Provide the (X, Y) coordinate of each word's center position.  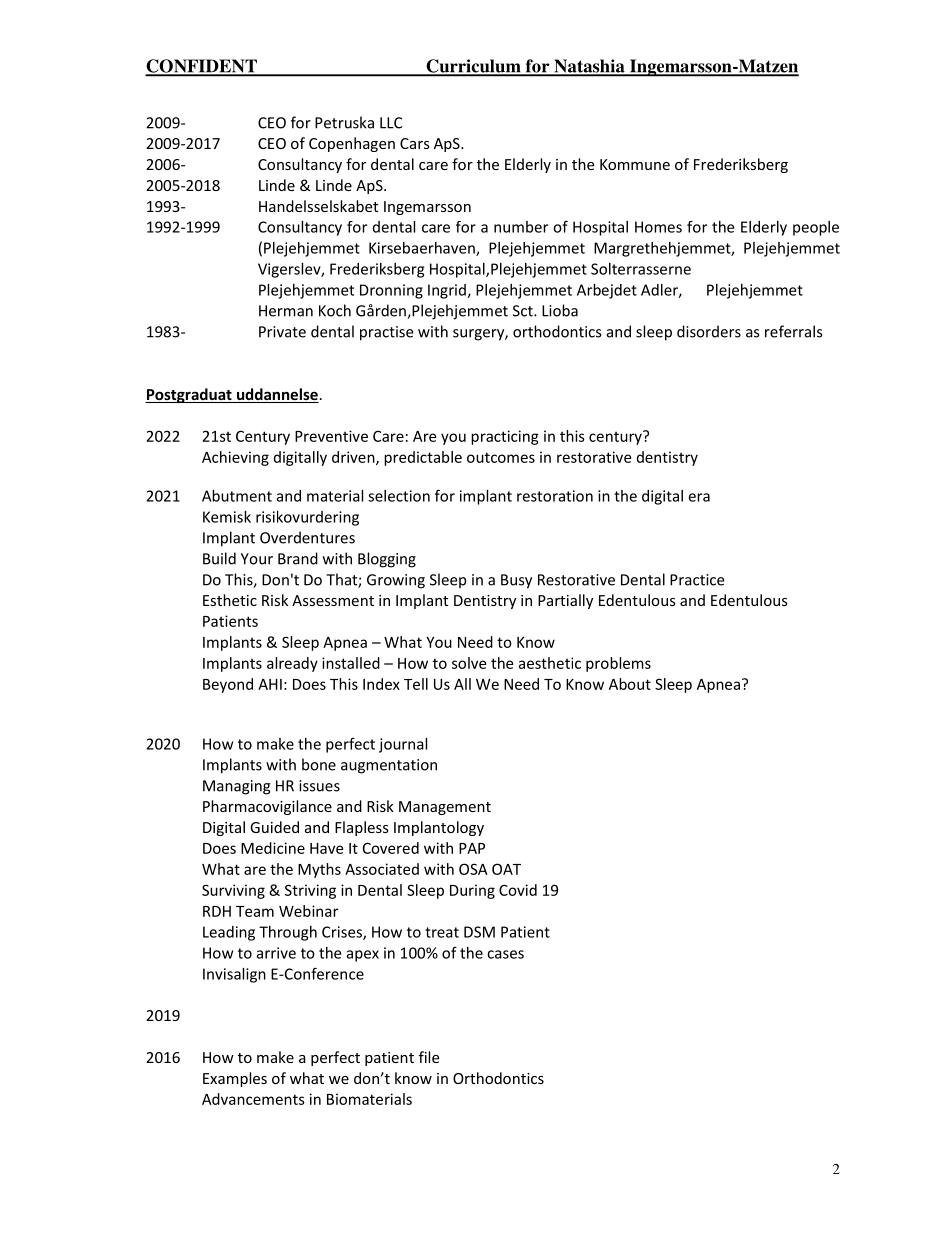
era (699, 497)
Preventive (331, 436)
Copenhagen (352, 144)
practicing (505, 437)
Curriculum (473, 67)
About (630, 684)
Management (445, 808)
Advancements (253, 1099)
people (816, 228)
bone (319, 764)
